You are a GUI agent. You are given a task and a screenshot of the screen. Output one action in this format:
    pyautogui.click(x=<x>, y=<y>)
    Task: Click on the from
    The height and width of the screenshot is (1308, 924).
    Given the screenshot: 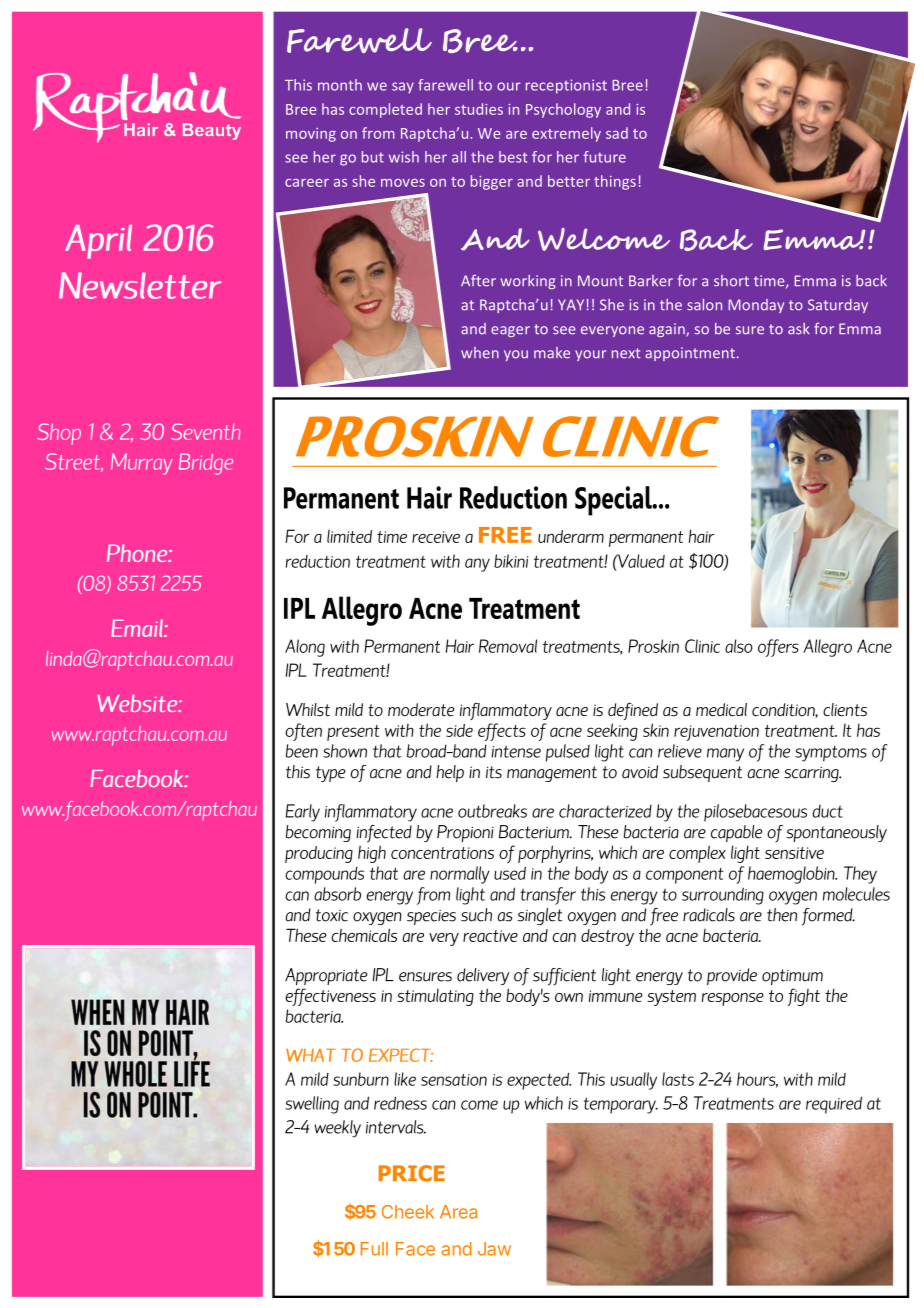 What is the action you would take?
    pyautogui.click(x=378, y=133)
